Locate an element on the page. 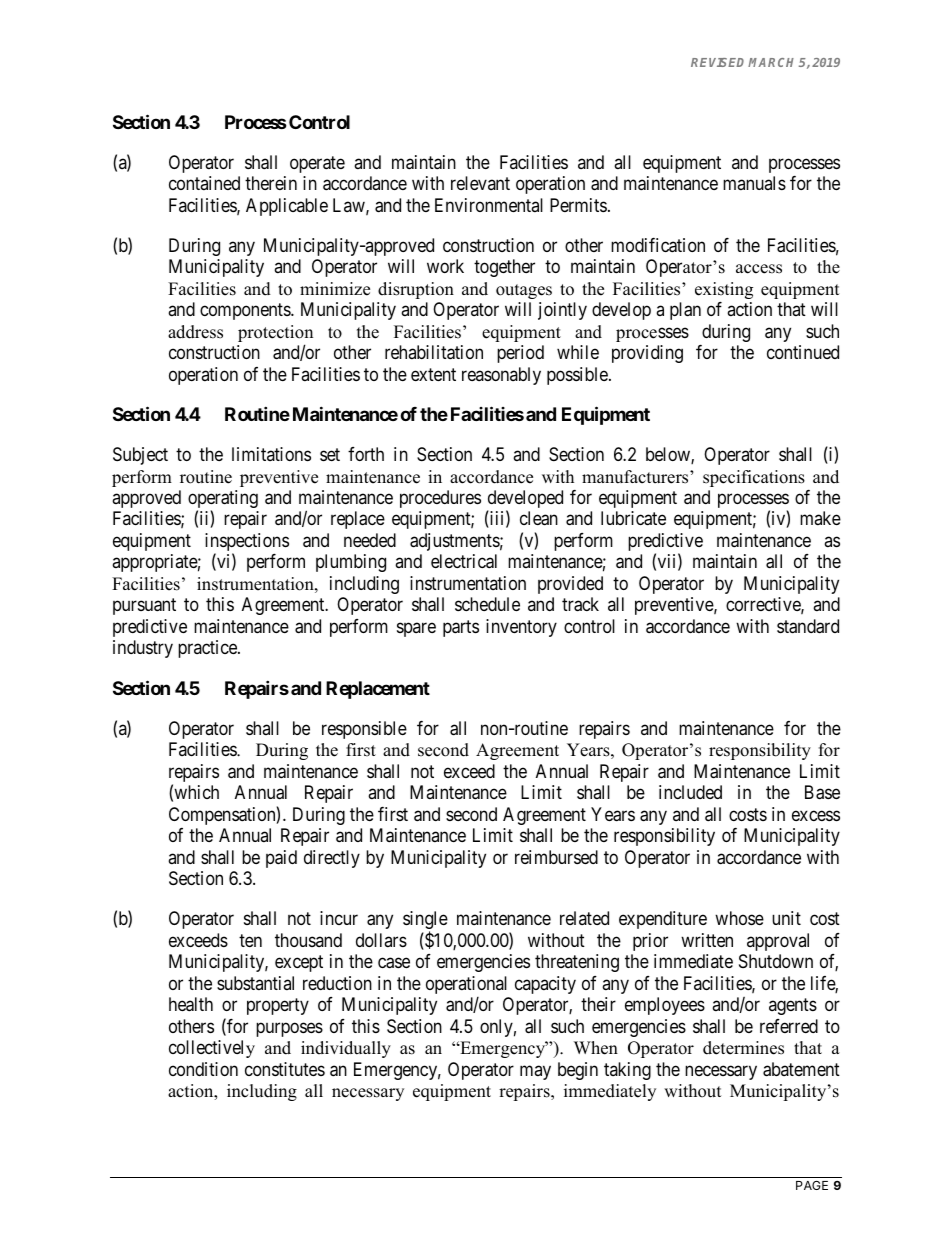  parts is located at coordinates (461, 628).
